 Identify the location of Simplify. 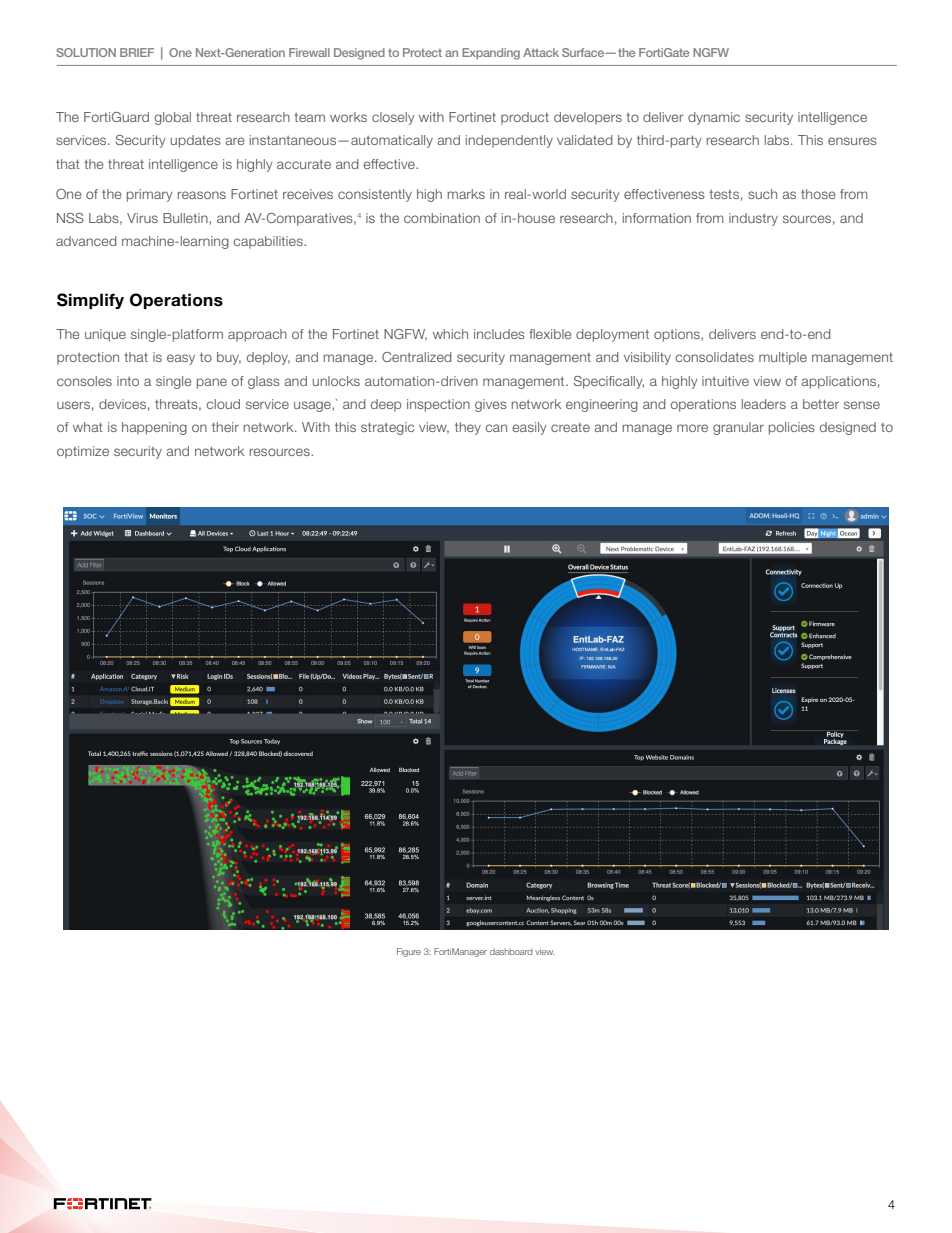
(90, 301).
